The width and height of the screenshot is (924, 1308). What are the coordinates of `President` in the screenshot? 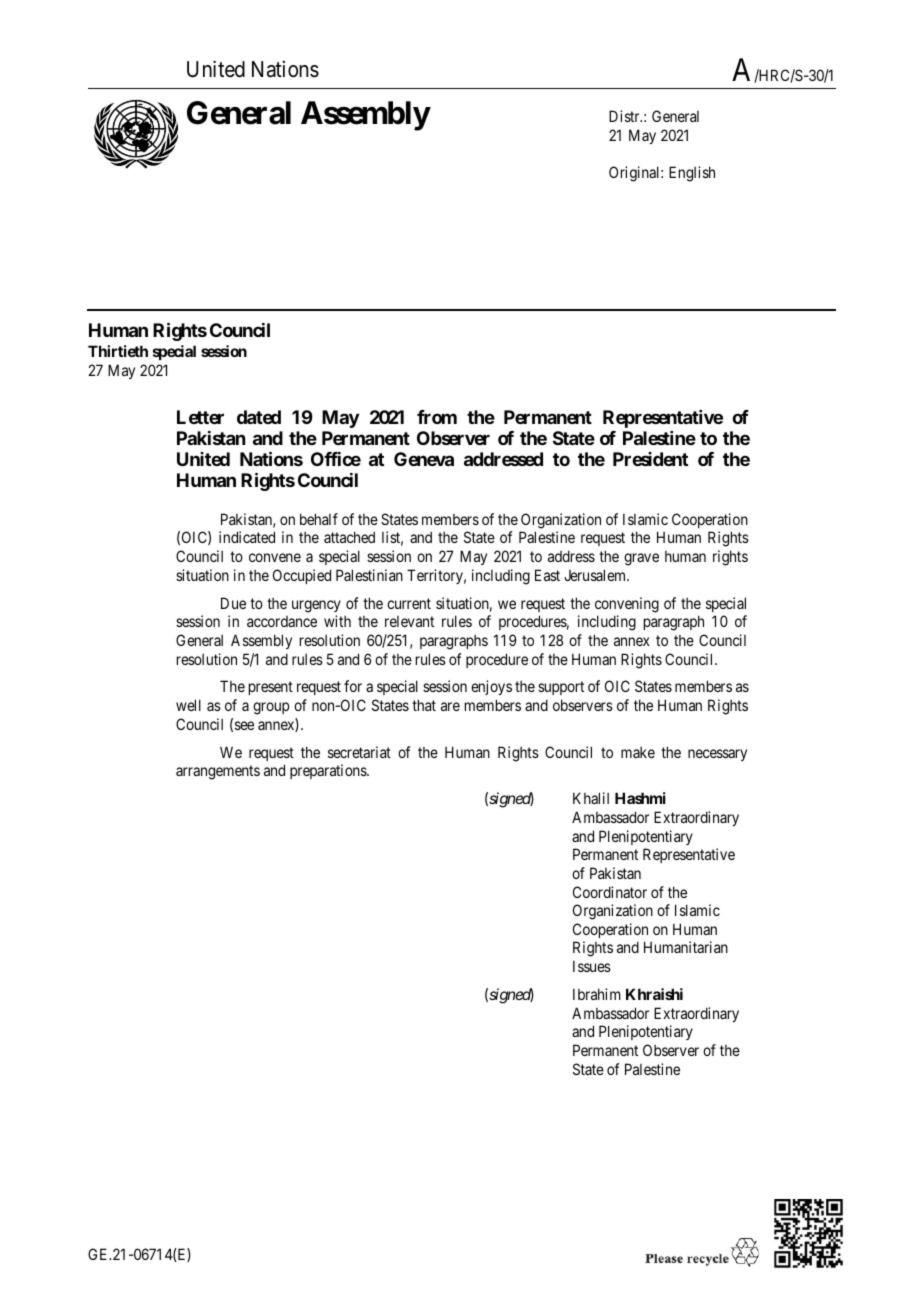 It's located at (650, 459).
